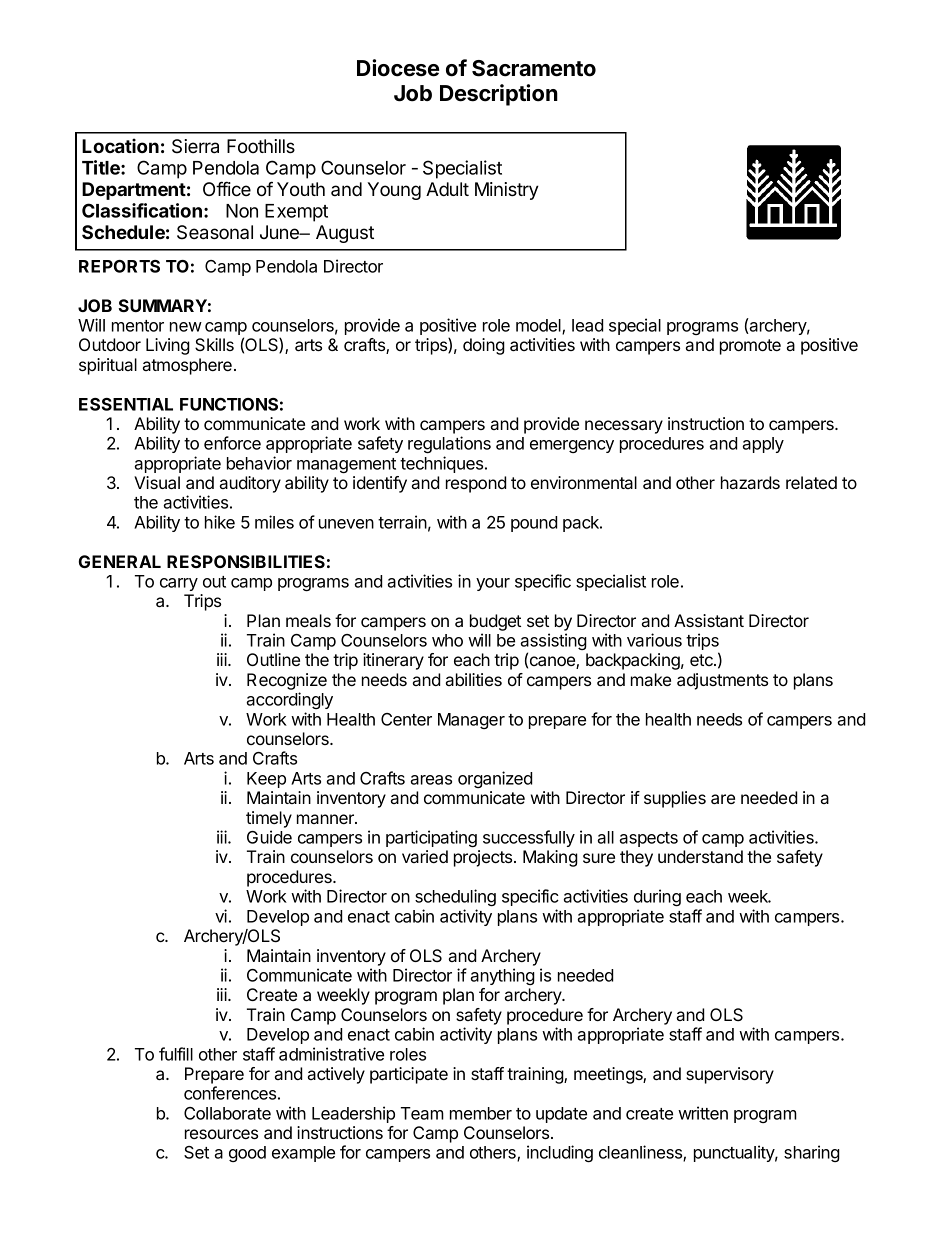  Describe the element at coordinates (750, 482) in the screenshot. I see `hazards` at that location.
